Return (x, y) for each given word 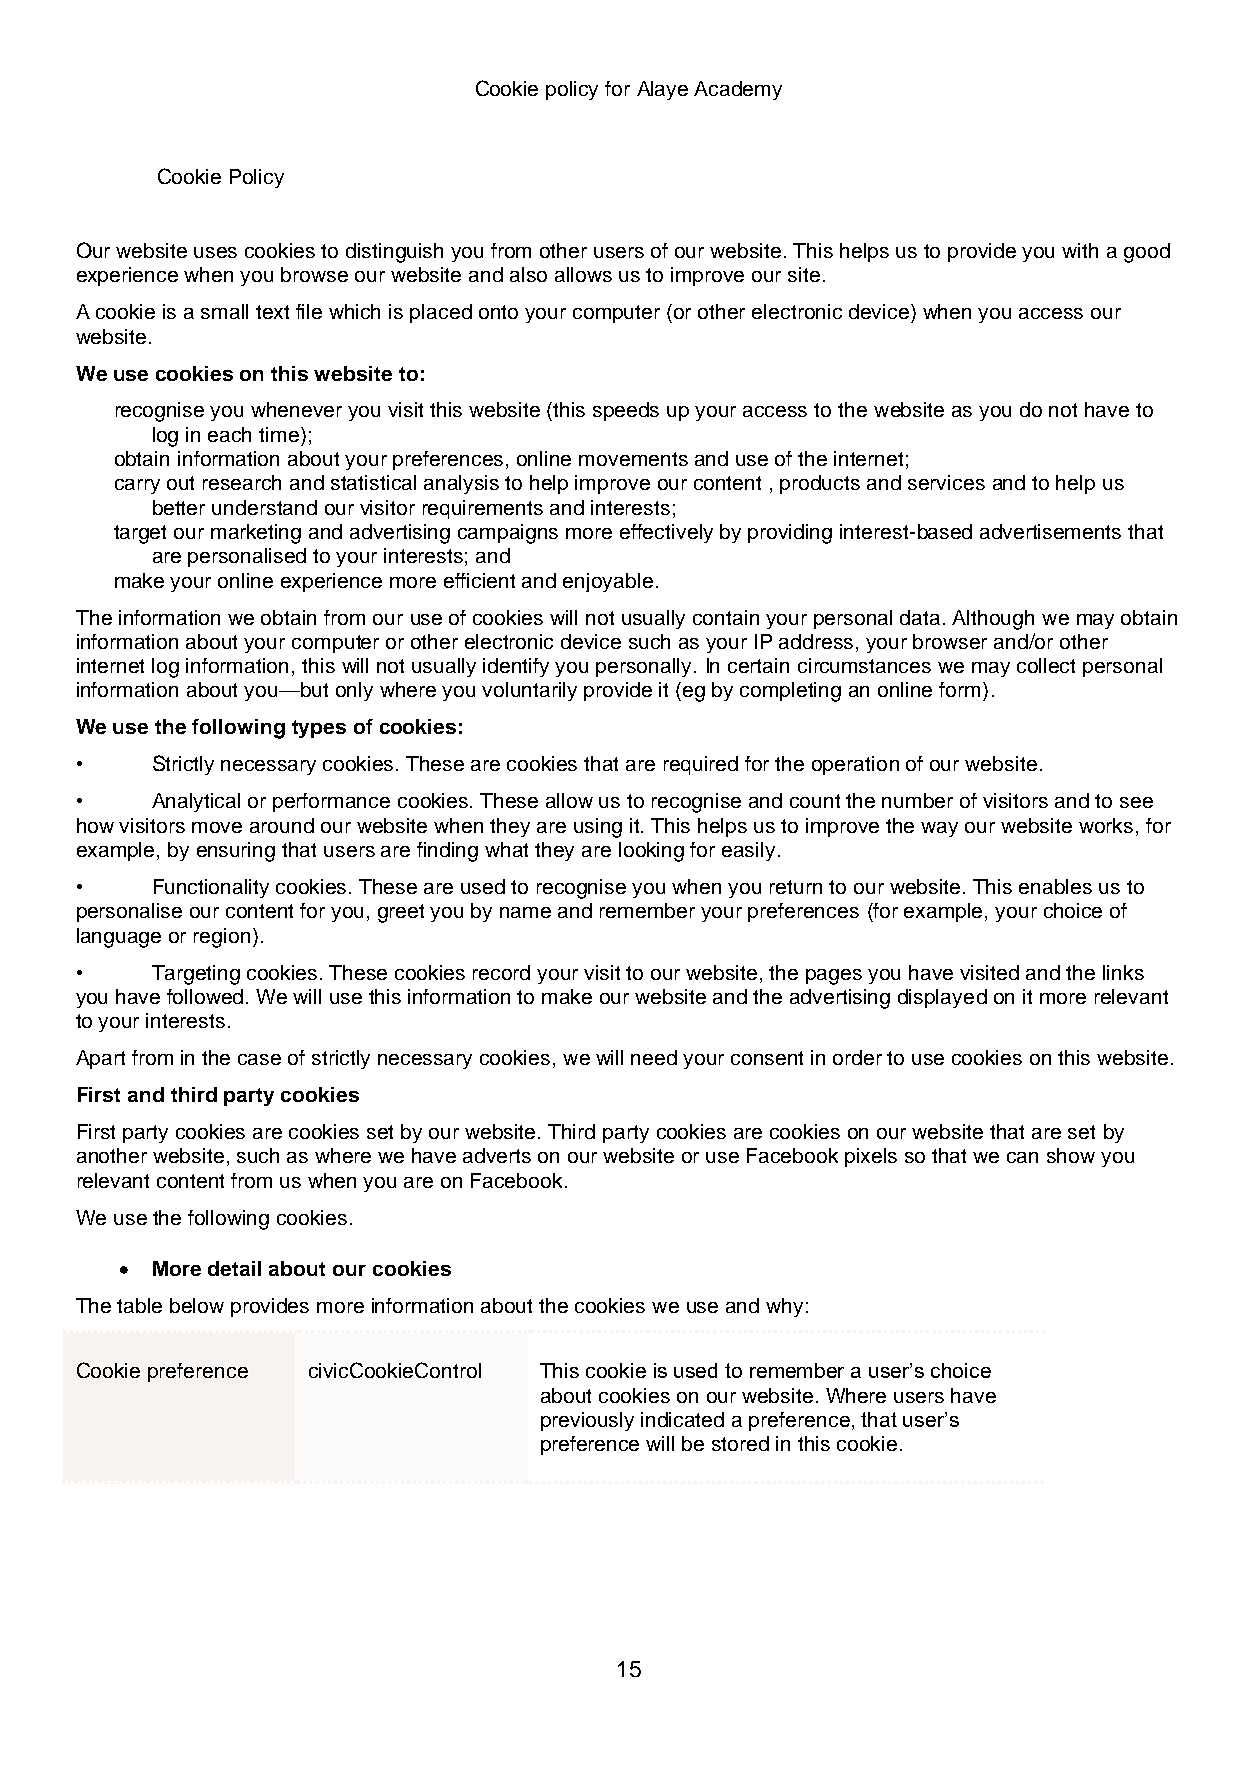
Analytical (196, 802)
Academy (738, 90)
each (229, 434)
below (197, 1305)
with (1080, 250)
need (654, 1057)
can (1022, 1157)
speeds (626, 411)
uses (215, 252)
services (946, 482)
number (917, 800)
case (259, 1059)
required (701, 765)
